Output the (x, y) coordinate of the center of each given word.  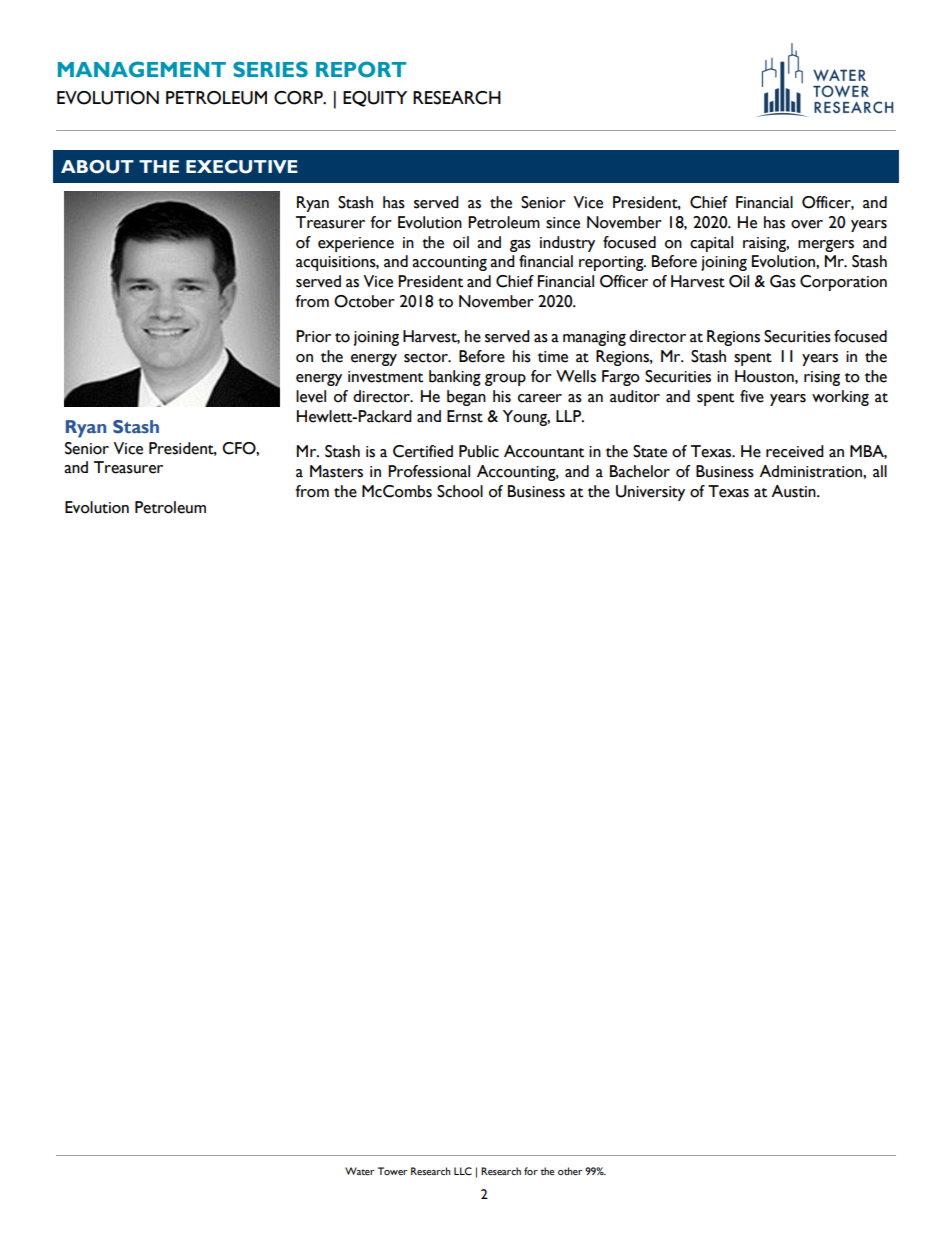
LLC (463, 1171)
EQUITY (375, 99)
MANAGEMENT (142, 69)
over (807, 224)
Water (360, 1171)
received (795, 451)
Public (479, 451)
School (460, 491)
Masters (336, 471)
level (311, 396)
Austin (794, 491)
